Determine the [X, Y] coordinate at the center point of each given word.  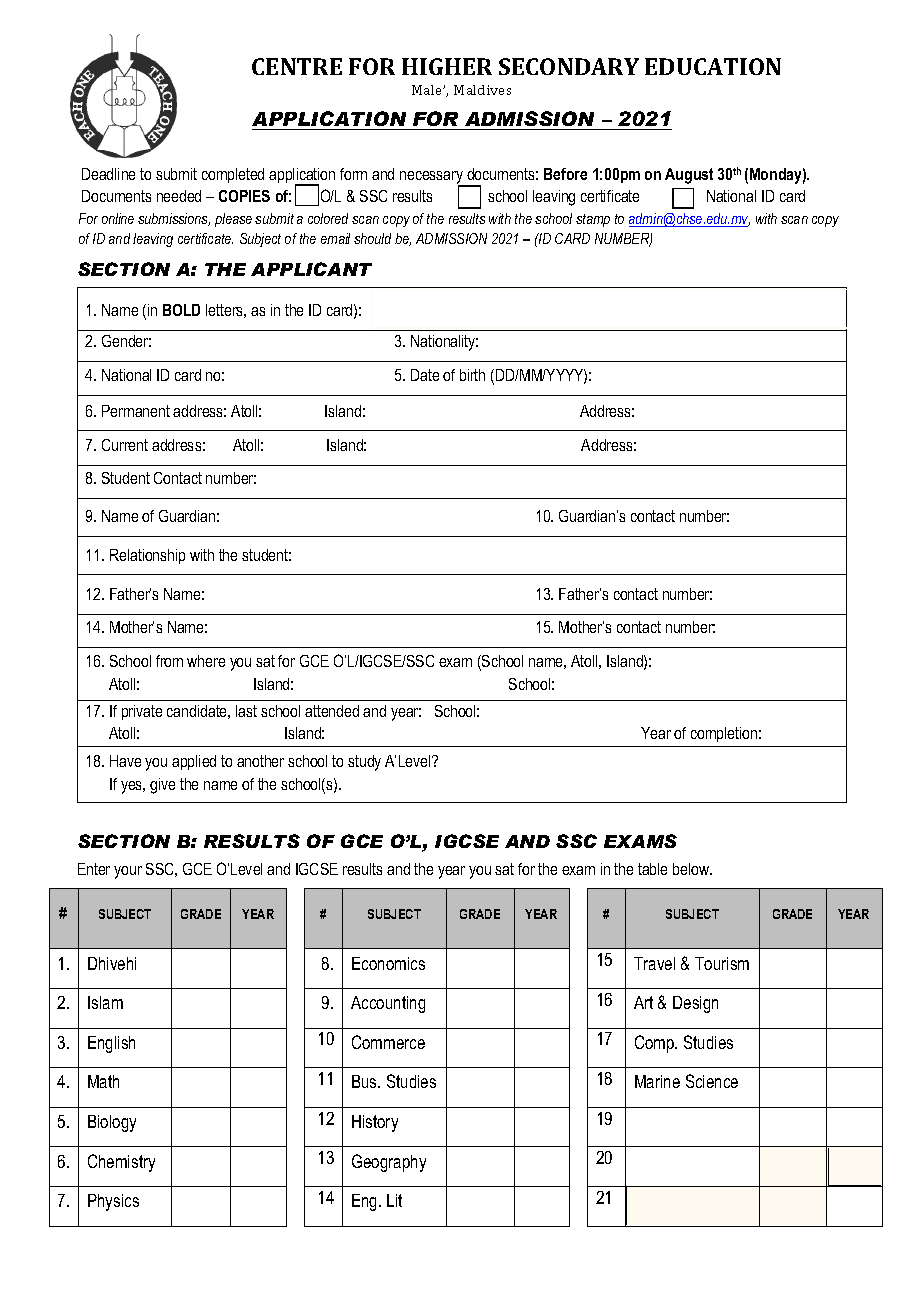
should [372, 238]
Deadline [108, 174]
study [364, 763]
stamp [593, 220]
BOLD [181, 310]
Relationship [147, 556]
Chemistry [121, 1163]
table [652, 869]
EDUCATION [713, 66]
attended [332, 711]
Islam [105, 1002]
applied [194, 762]
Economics [388, 963]
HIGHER [447, 66]
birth [472, 375]
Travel [654, 963]
